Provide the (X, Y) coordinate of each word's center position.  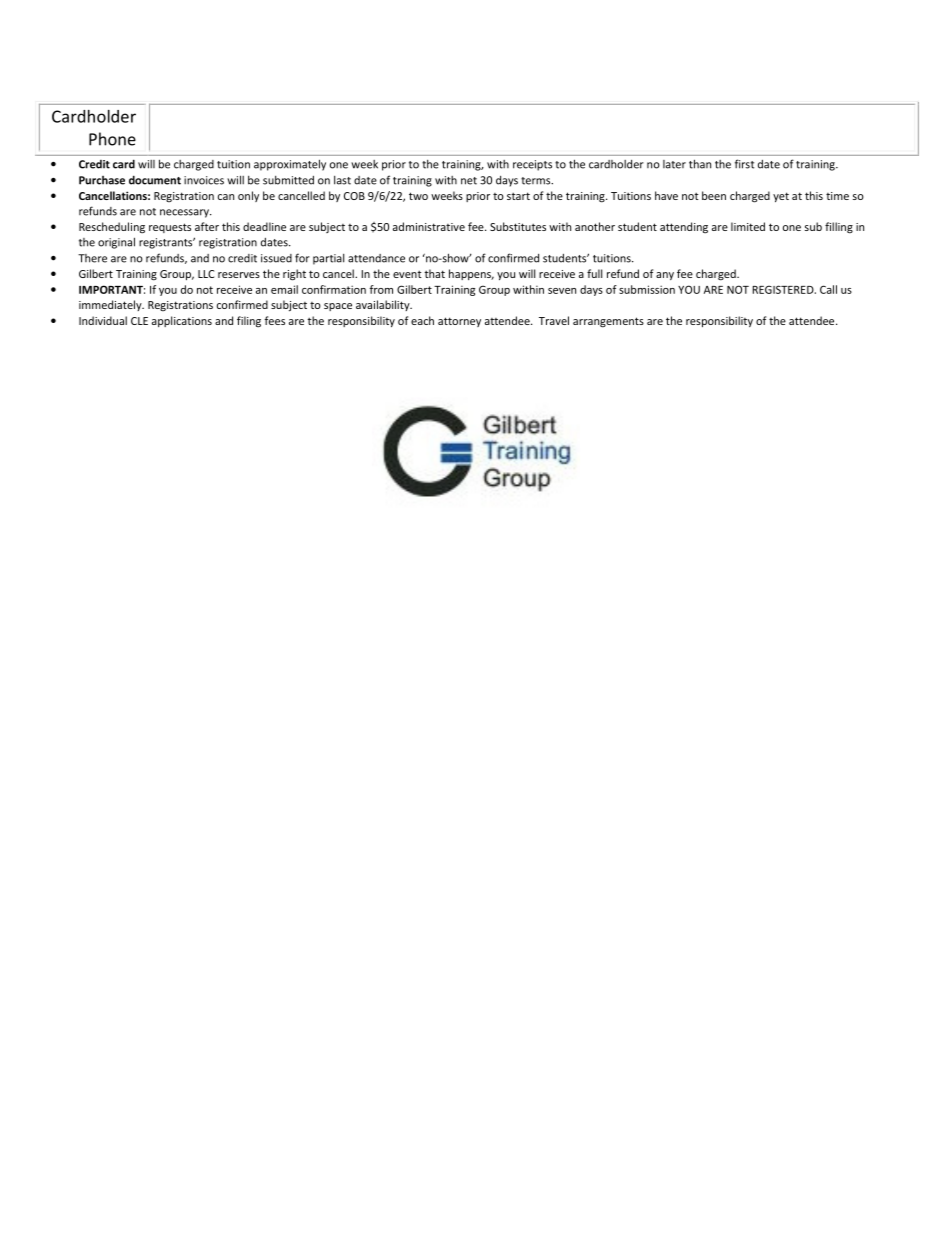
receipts (532, 165)
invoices (204, 180)
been (714, 195)
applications (182, 321)
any (665, 276)
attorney (459, 322)
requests (170, 228)
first (744, 164)
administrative (429, 226)
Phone (112, 139)
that (434, 273)
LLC (206, 274)
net (469, 181)
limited (748, 226)
